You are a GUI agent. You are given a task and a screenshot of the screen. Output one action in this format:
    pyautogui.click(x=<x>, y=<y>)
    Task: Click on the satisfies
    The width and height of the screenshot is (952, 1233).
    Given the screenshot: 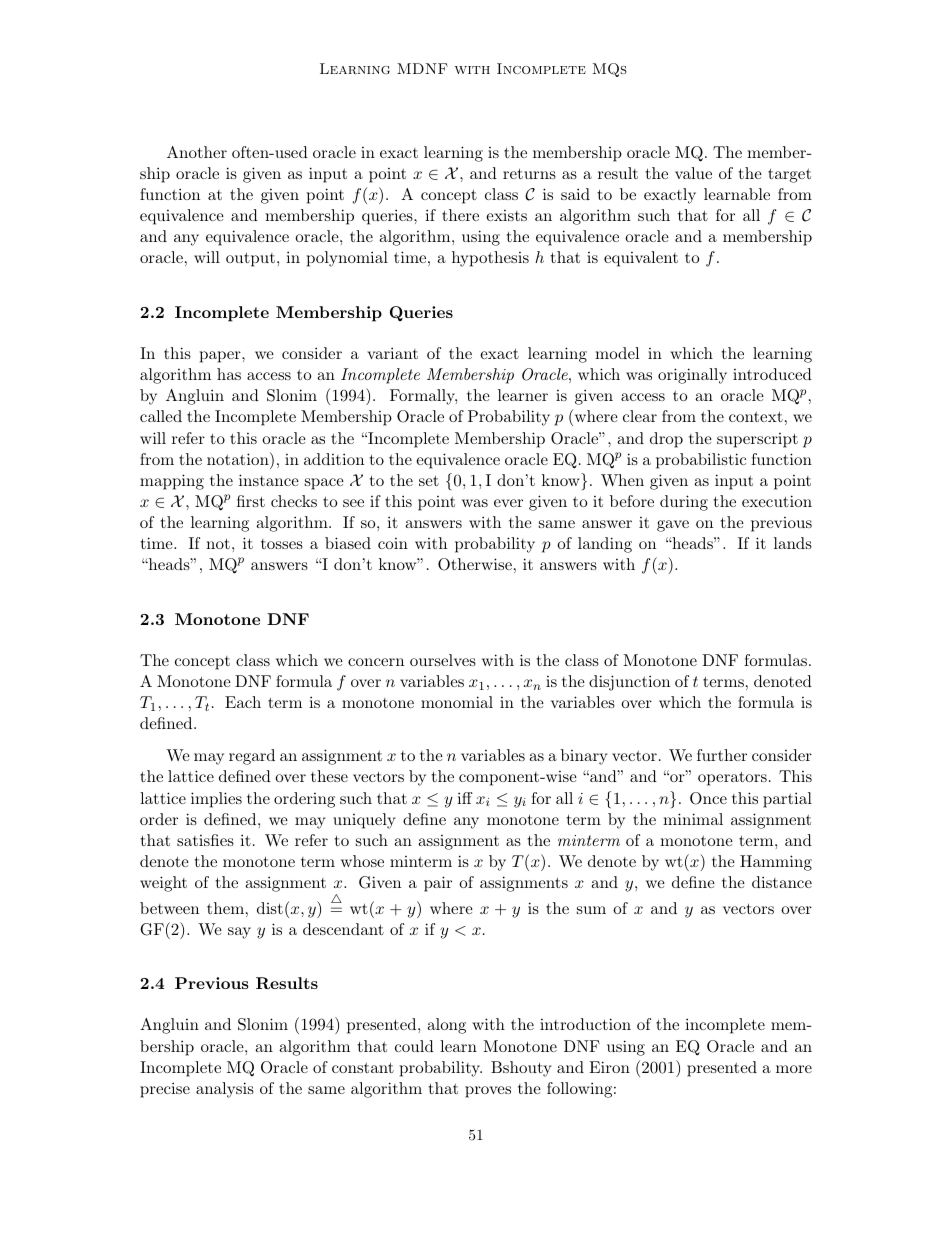 What is the action you would take?
    pyautogui.click(x=205, y=840)
